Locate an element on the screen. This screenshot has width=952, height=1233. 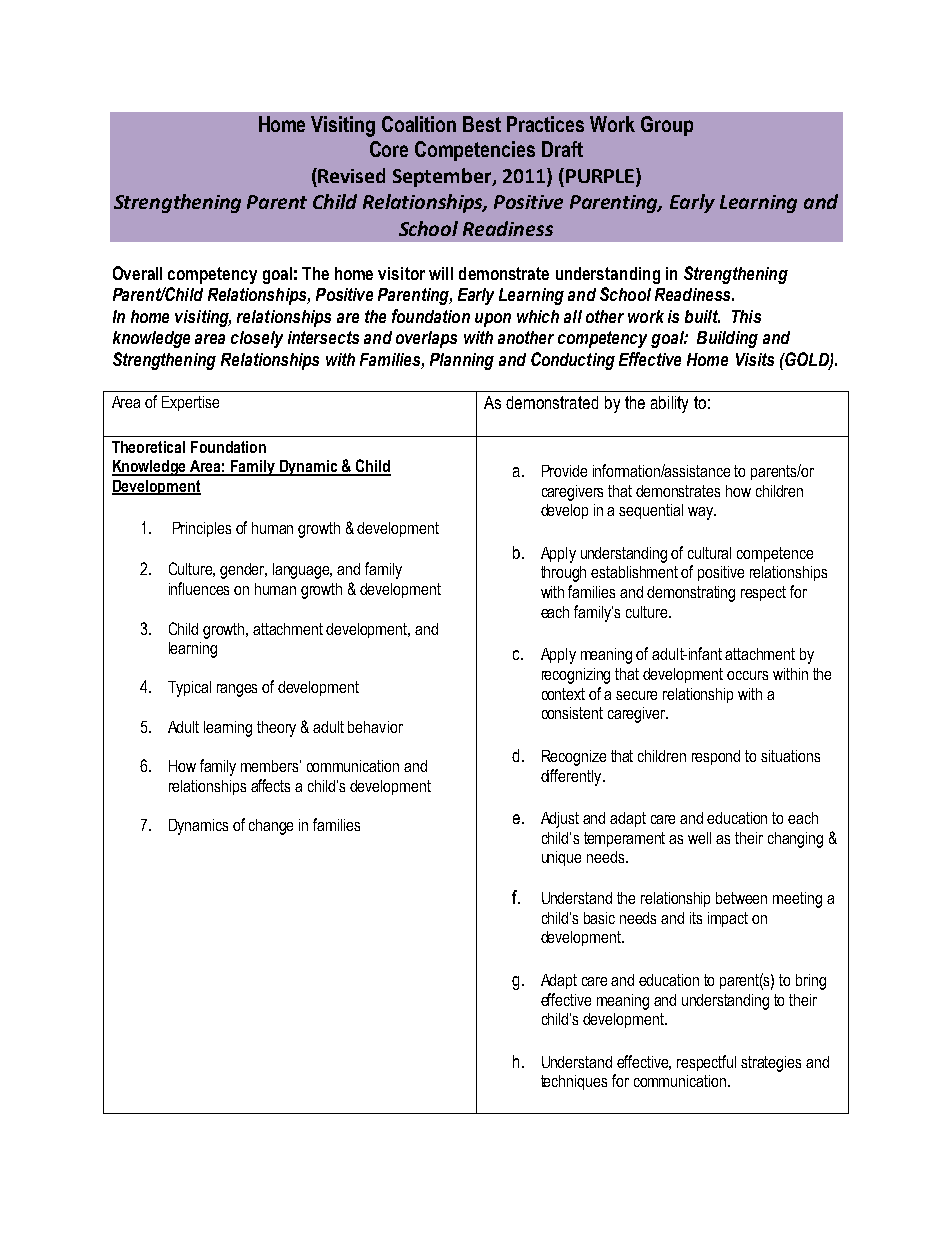
Revised is located at coordinates (350, 175).
